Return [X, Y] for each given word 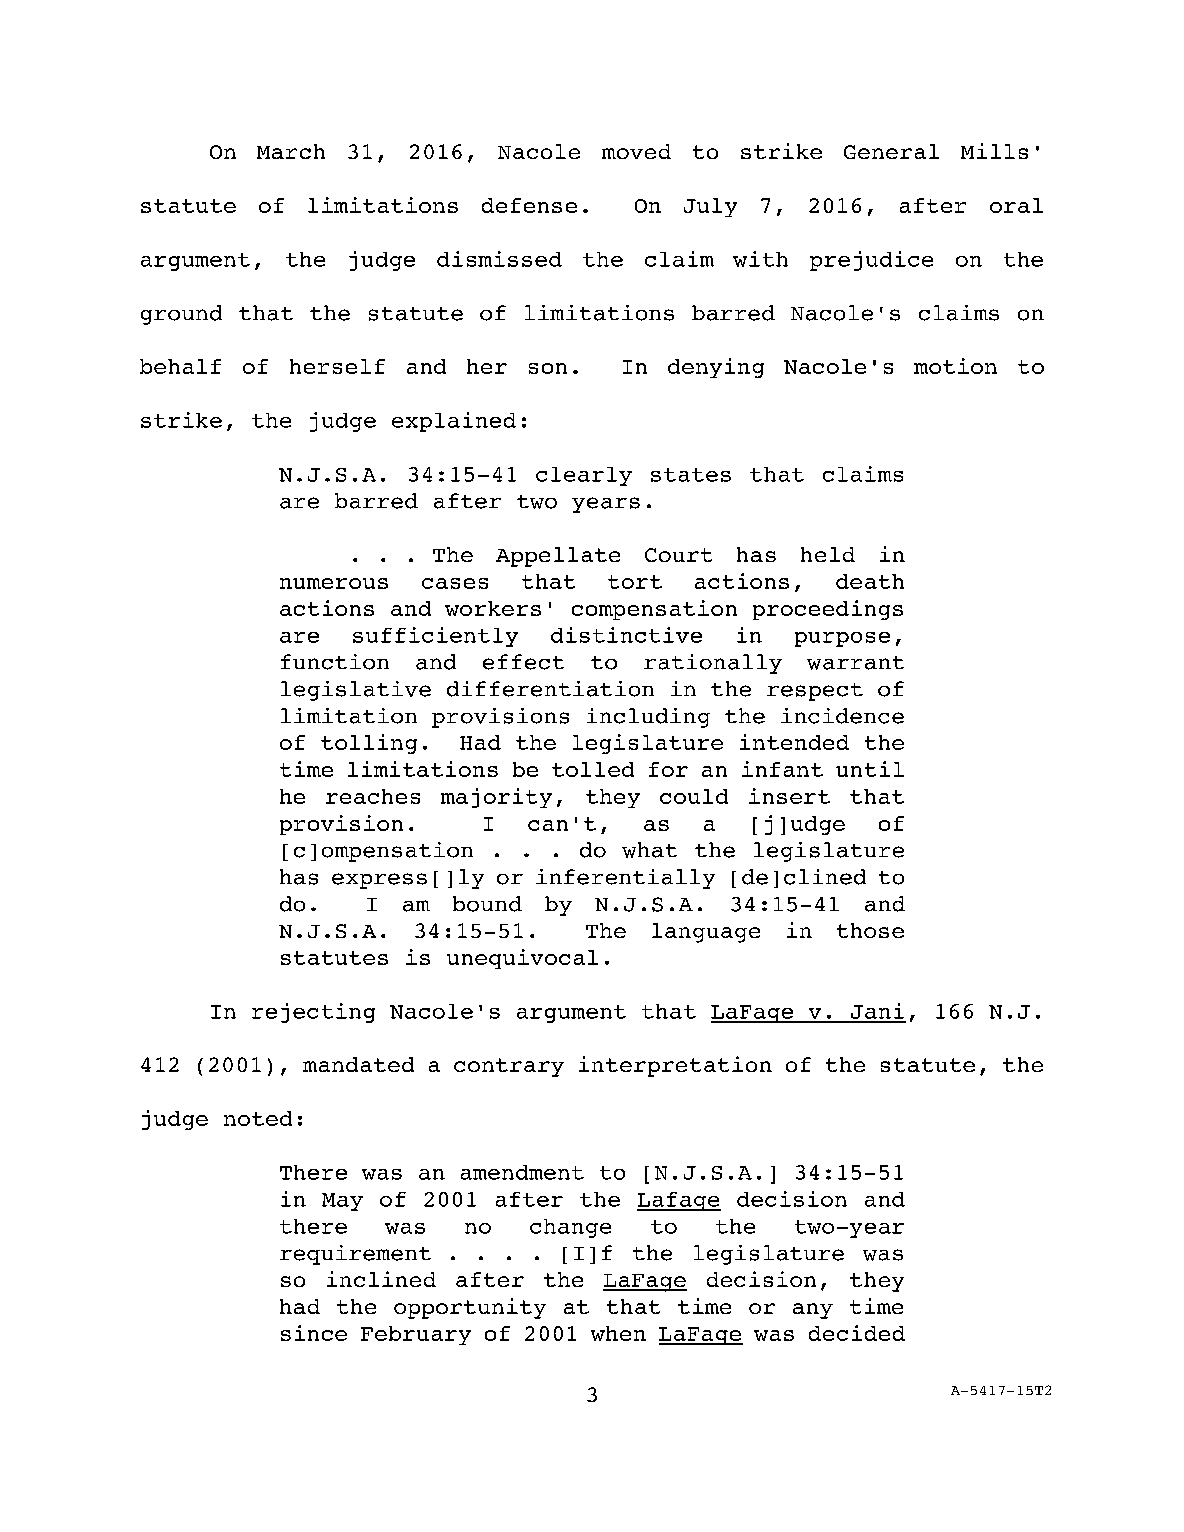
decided [857, 1333]
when [618, 1333]
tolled [593, 769]
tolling [369, 744]
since [314, 1333]
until [870, 769]
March [291, 151]
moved [636, 151]
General [891, 151]
